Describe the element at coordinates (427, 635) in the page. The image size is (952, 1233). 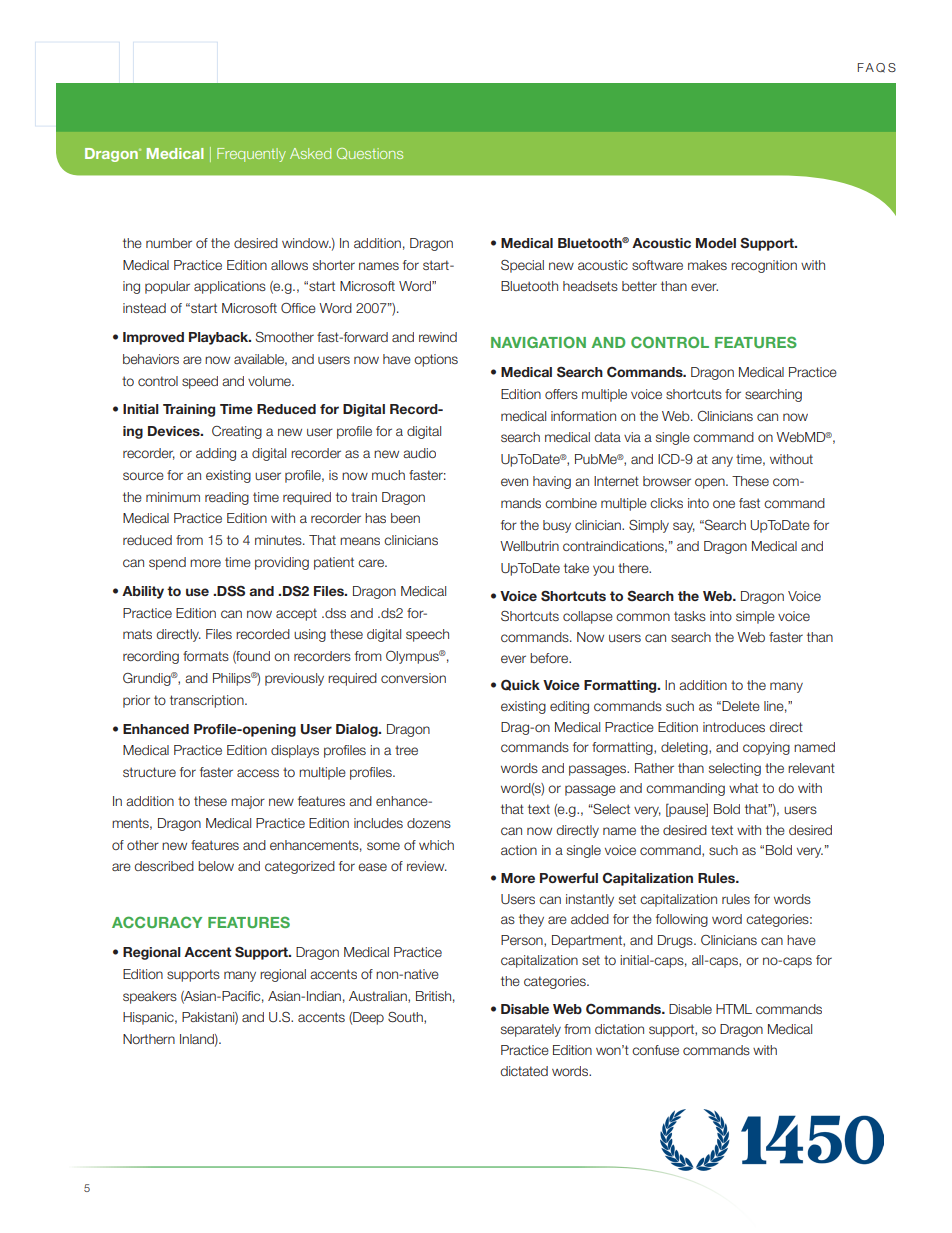
I see `speech` at that location.
